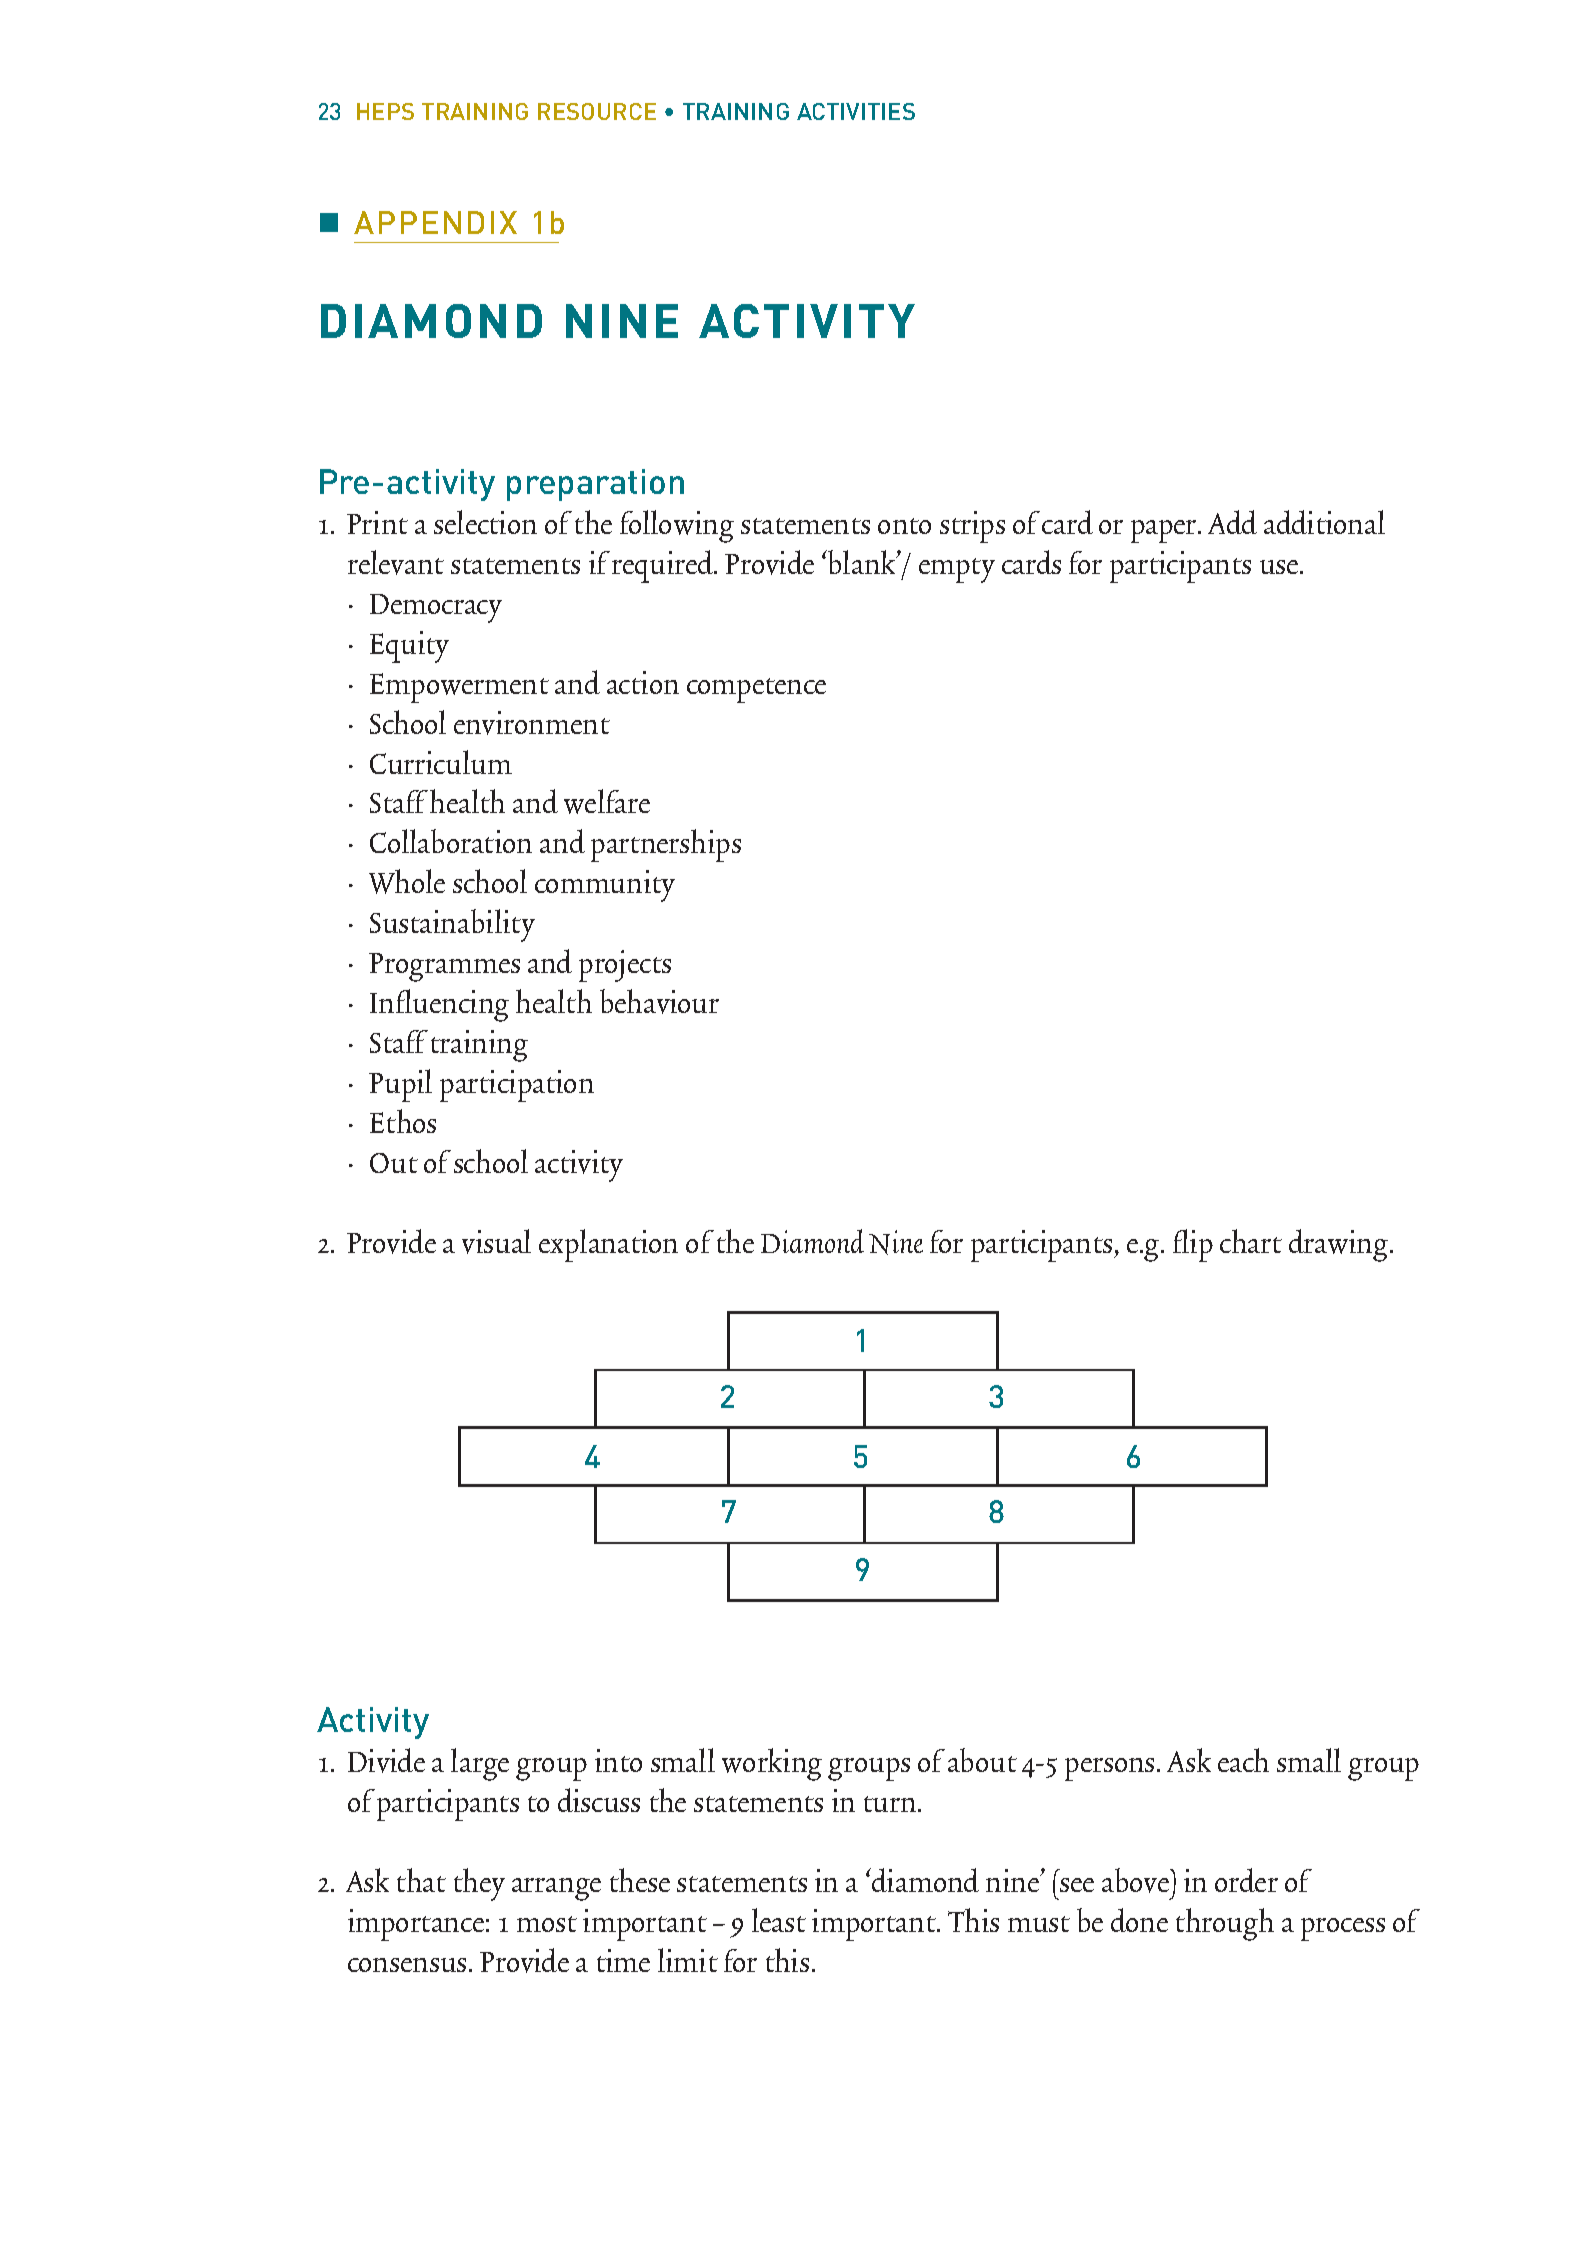  I want to click on additional, so click(1324, 522).
